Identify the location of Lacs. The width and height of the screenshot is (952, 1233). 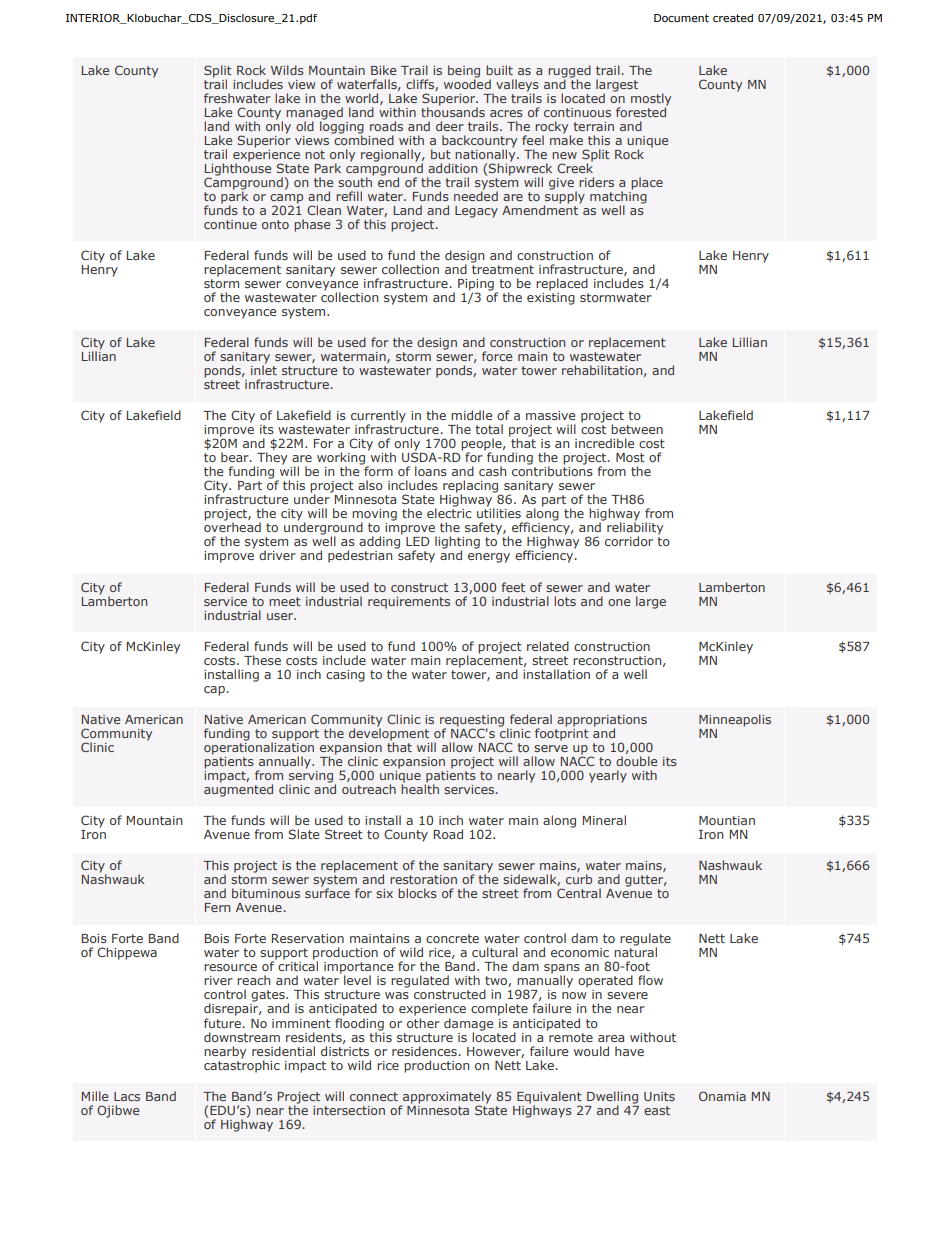
(127, 1096).
